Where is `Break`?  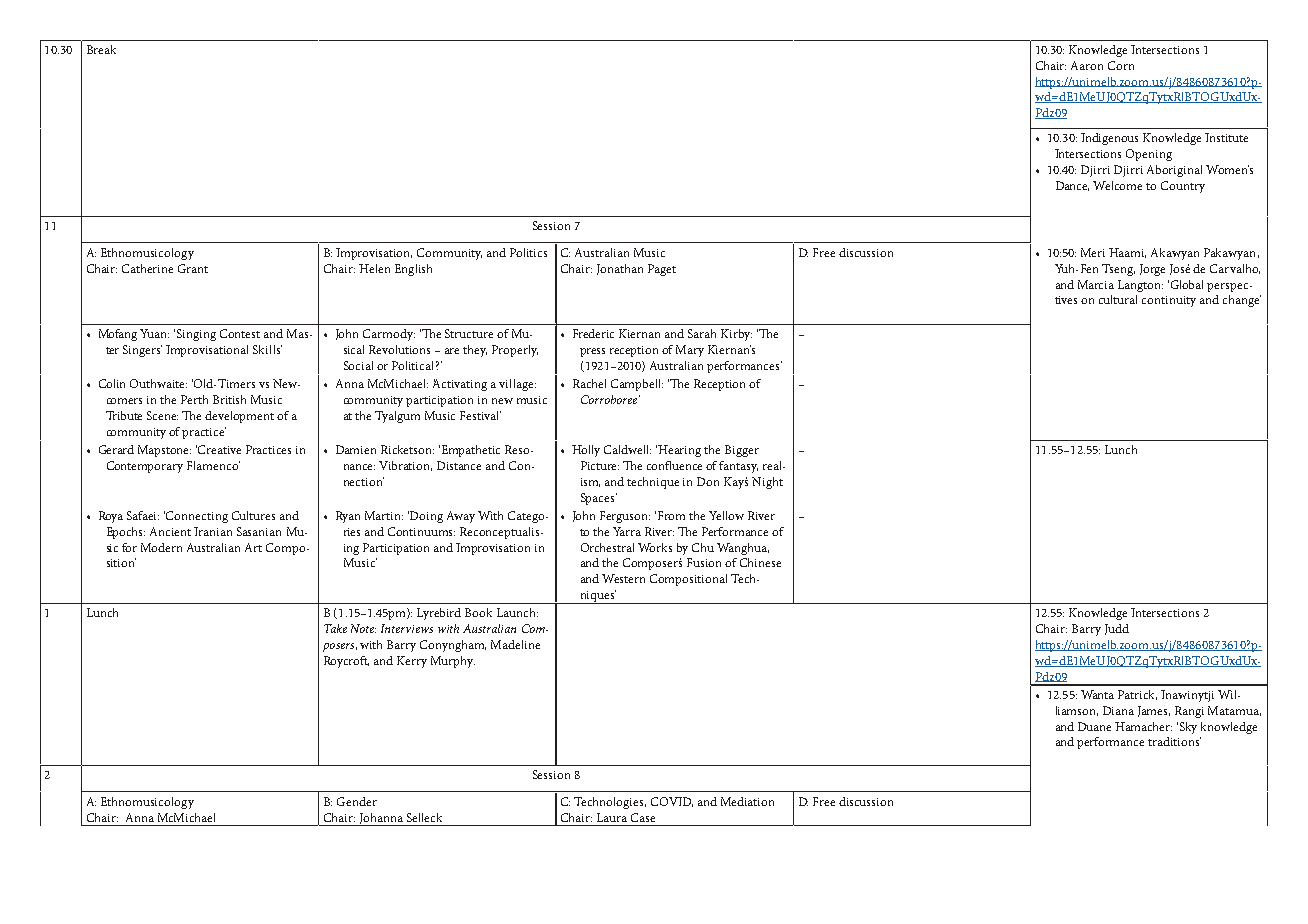
Break is located at coordinates (101, 49).
